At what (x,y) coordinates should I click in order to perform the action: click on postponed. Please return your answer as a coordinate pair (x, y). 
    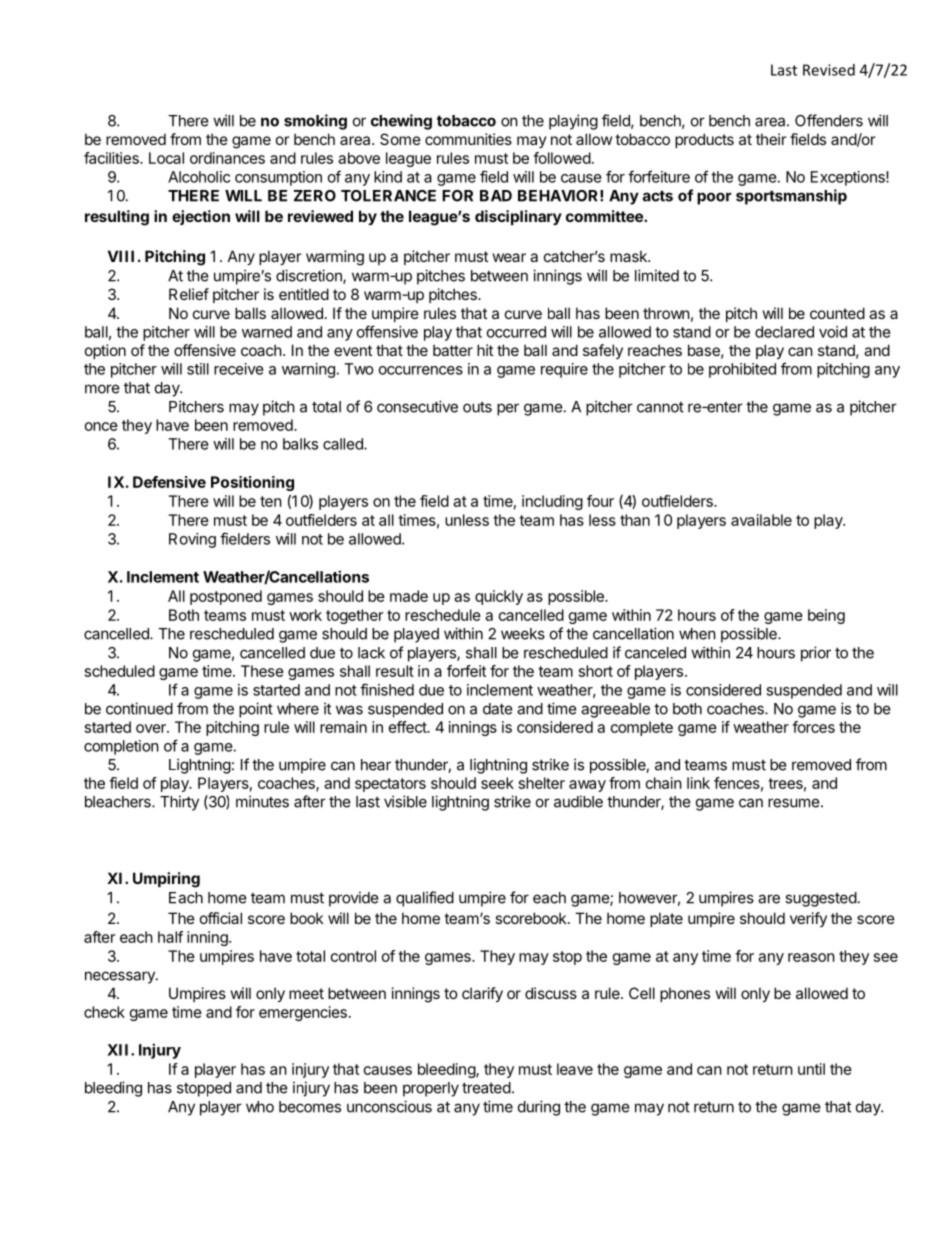
    Looking at the image, I should click on (226, 597).
